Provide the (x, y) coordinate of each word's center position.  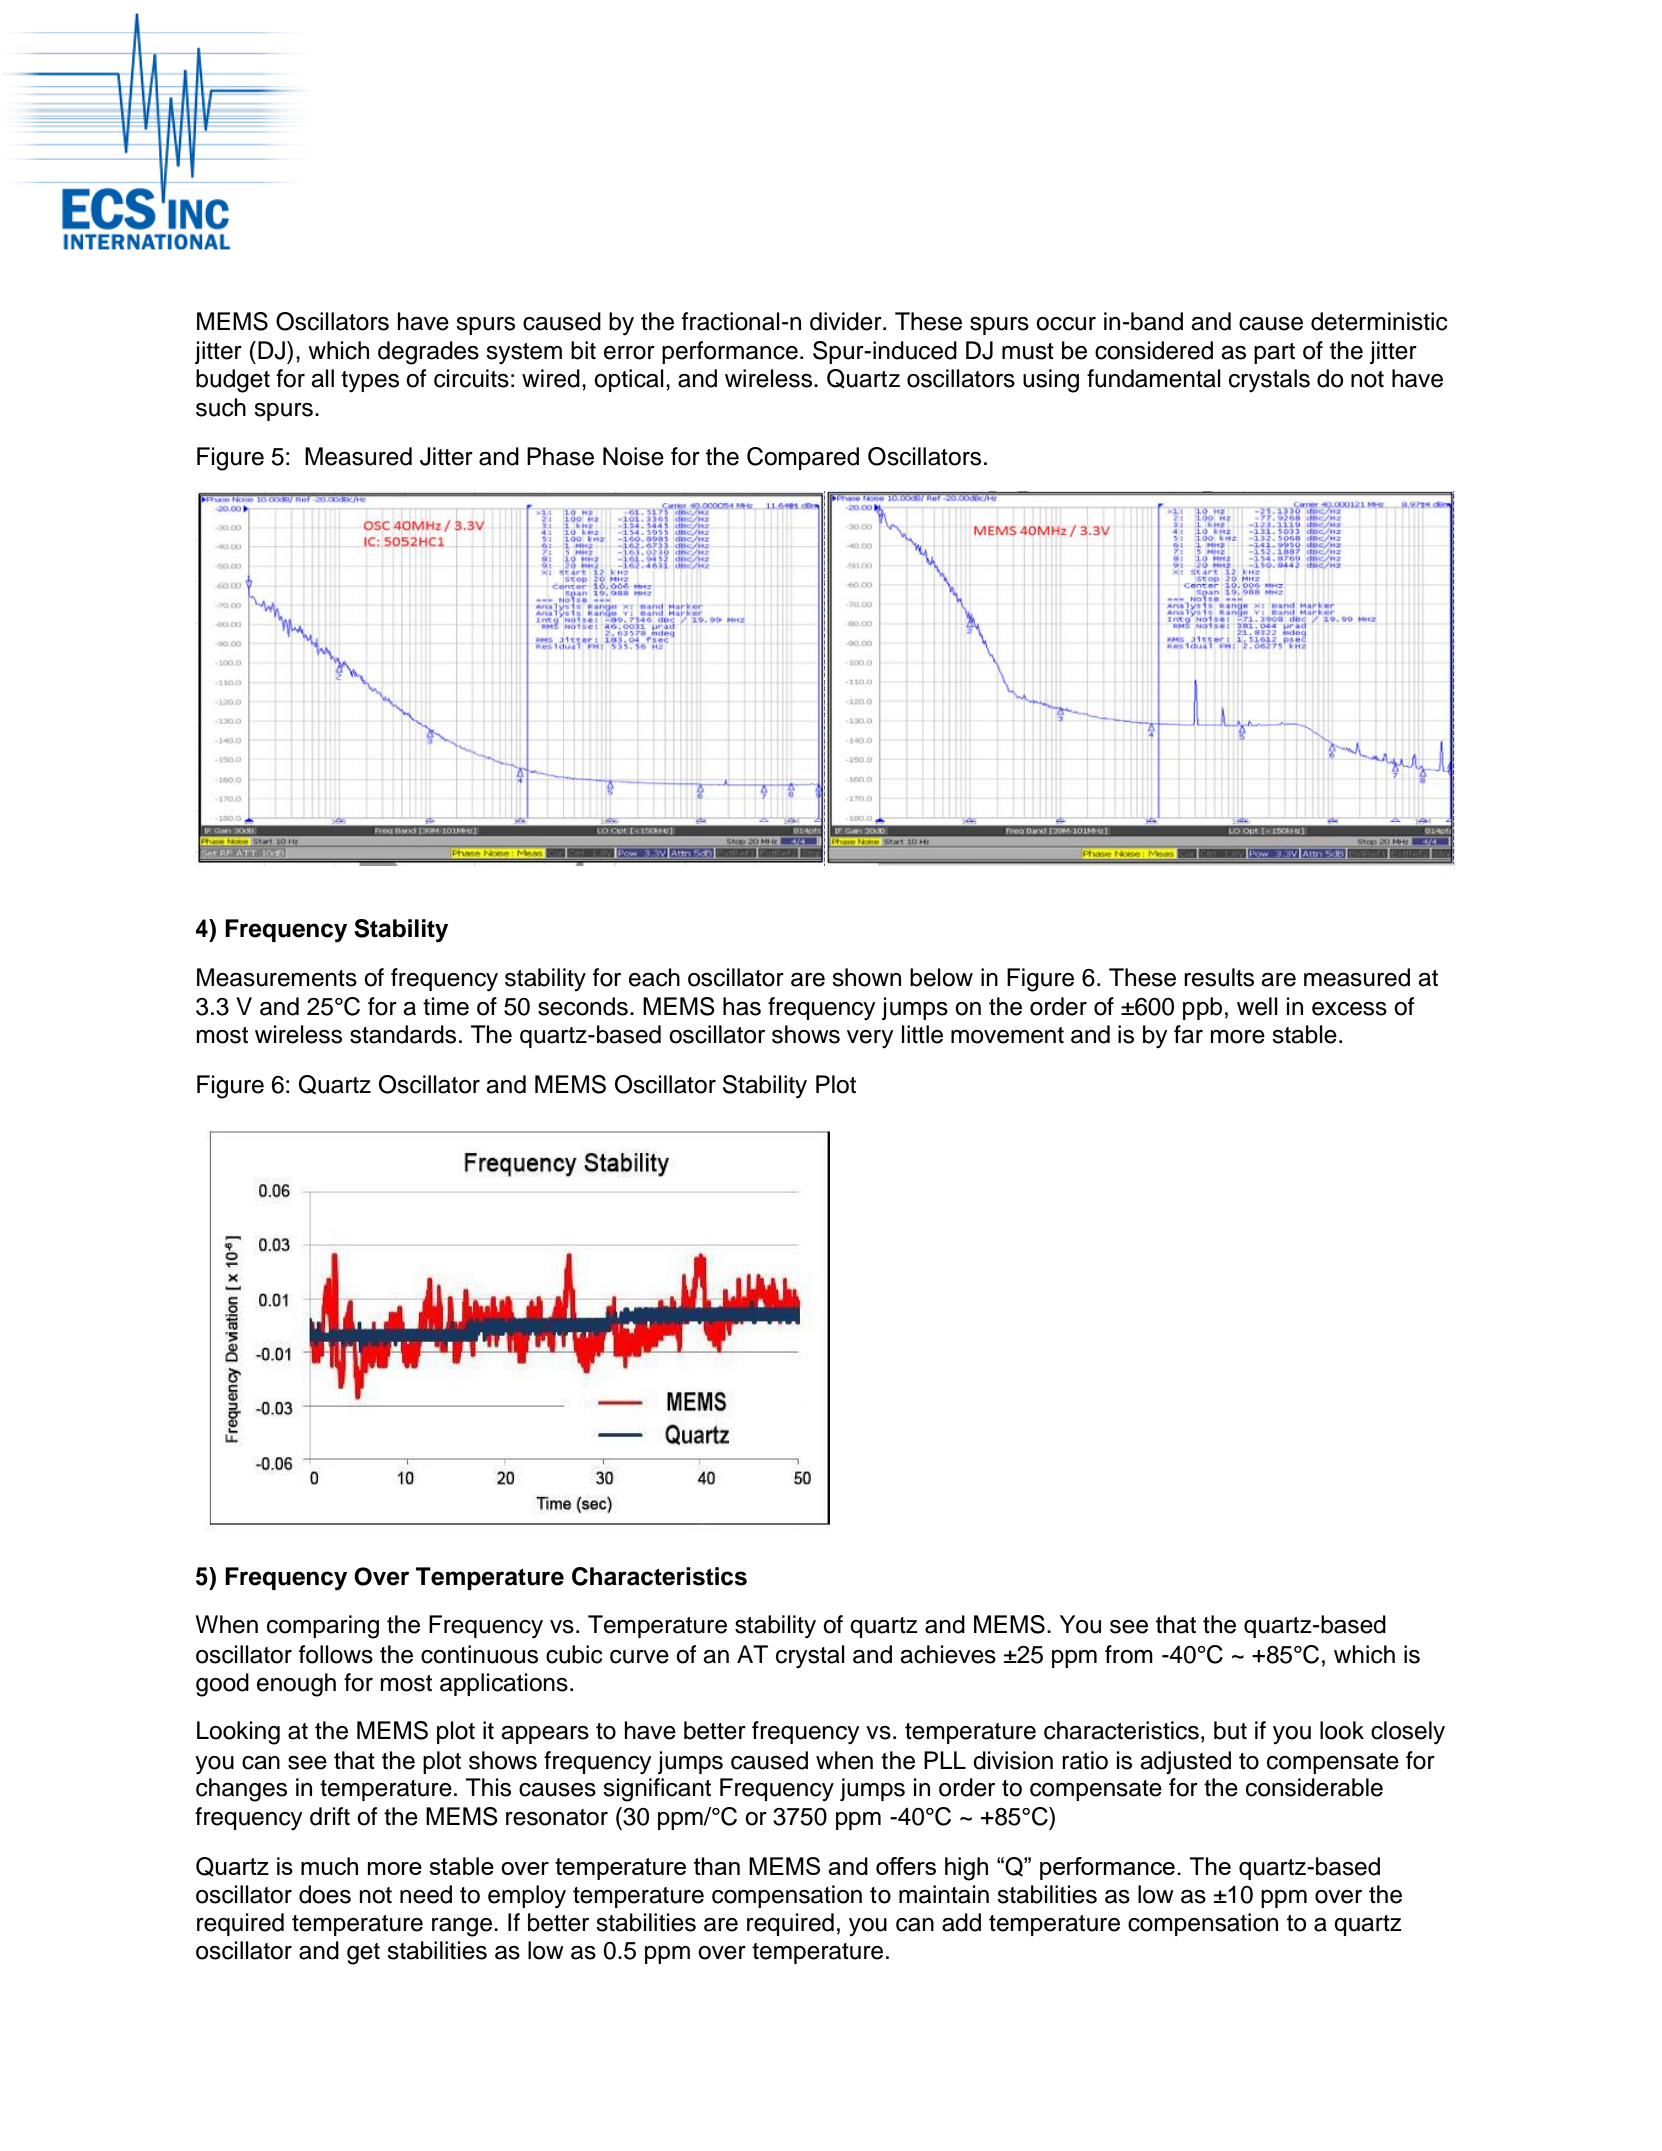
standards (403, 1034)
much (329, 1866)
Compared (803, 458)
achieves (948, 1654)
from (1129, 1654)
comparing (323, 1627)
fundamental (1154, 378)
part (1274, 353)
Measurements (277, 977)
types (370, 382)
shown (866, 977)
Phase (560, 456)
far (1188, 1034)
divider (847, 321)
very (870, 1039)
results (1219, 977)
